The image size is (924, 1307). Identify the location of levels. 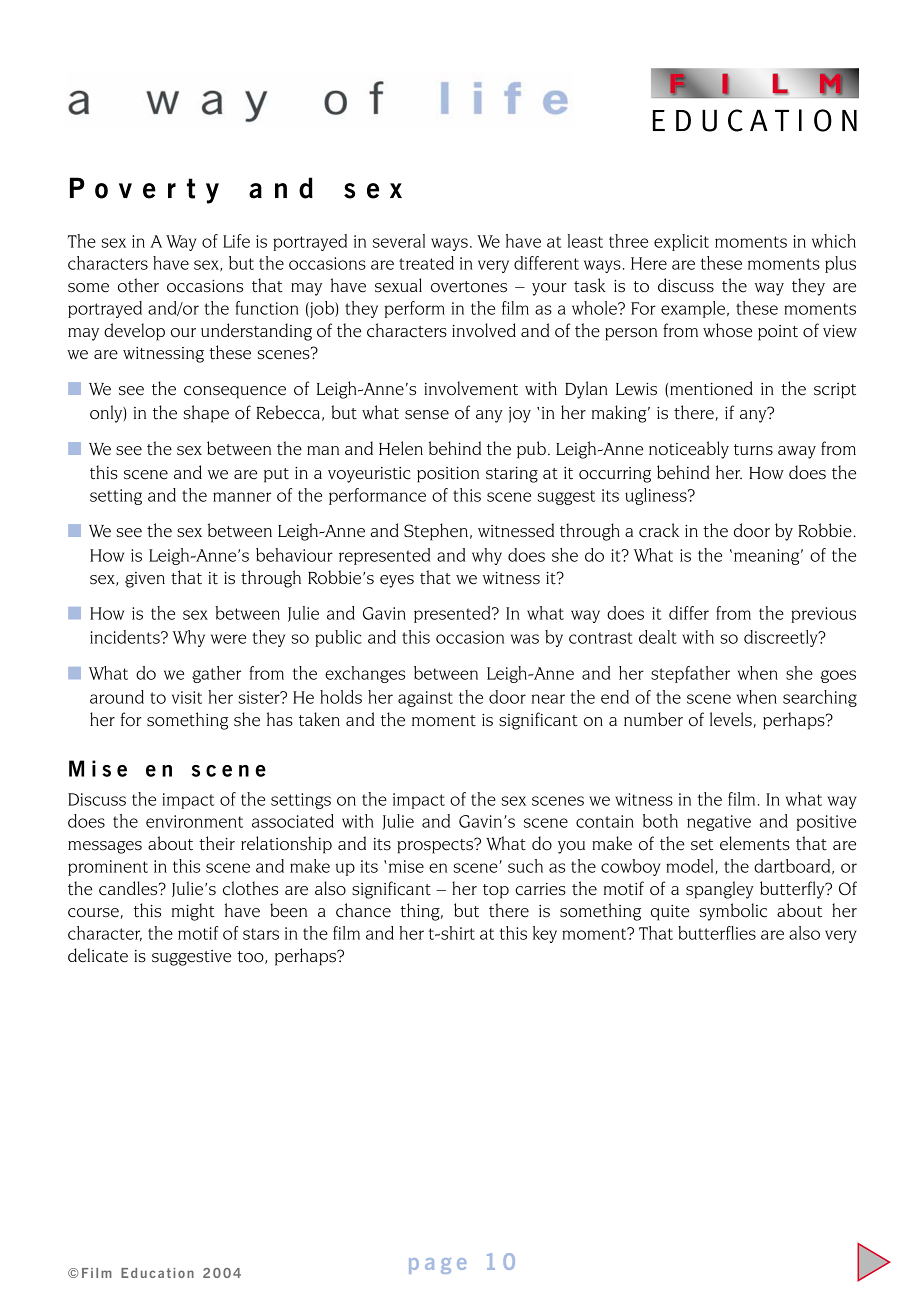
(732, 720).
